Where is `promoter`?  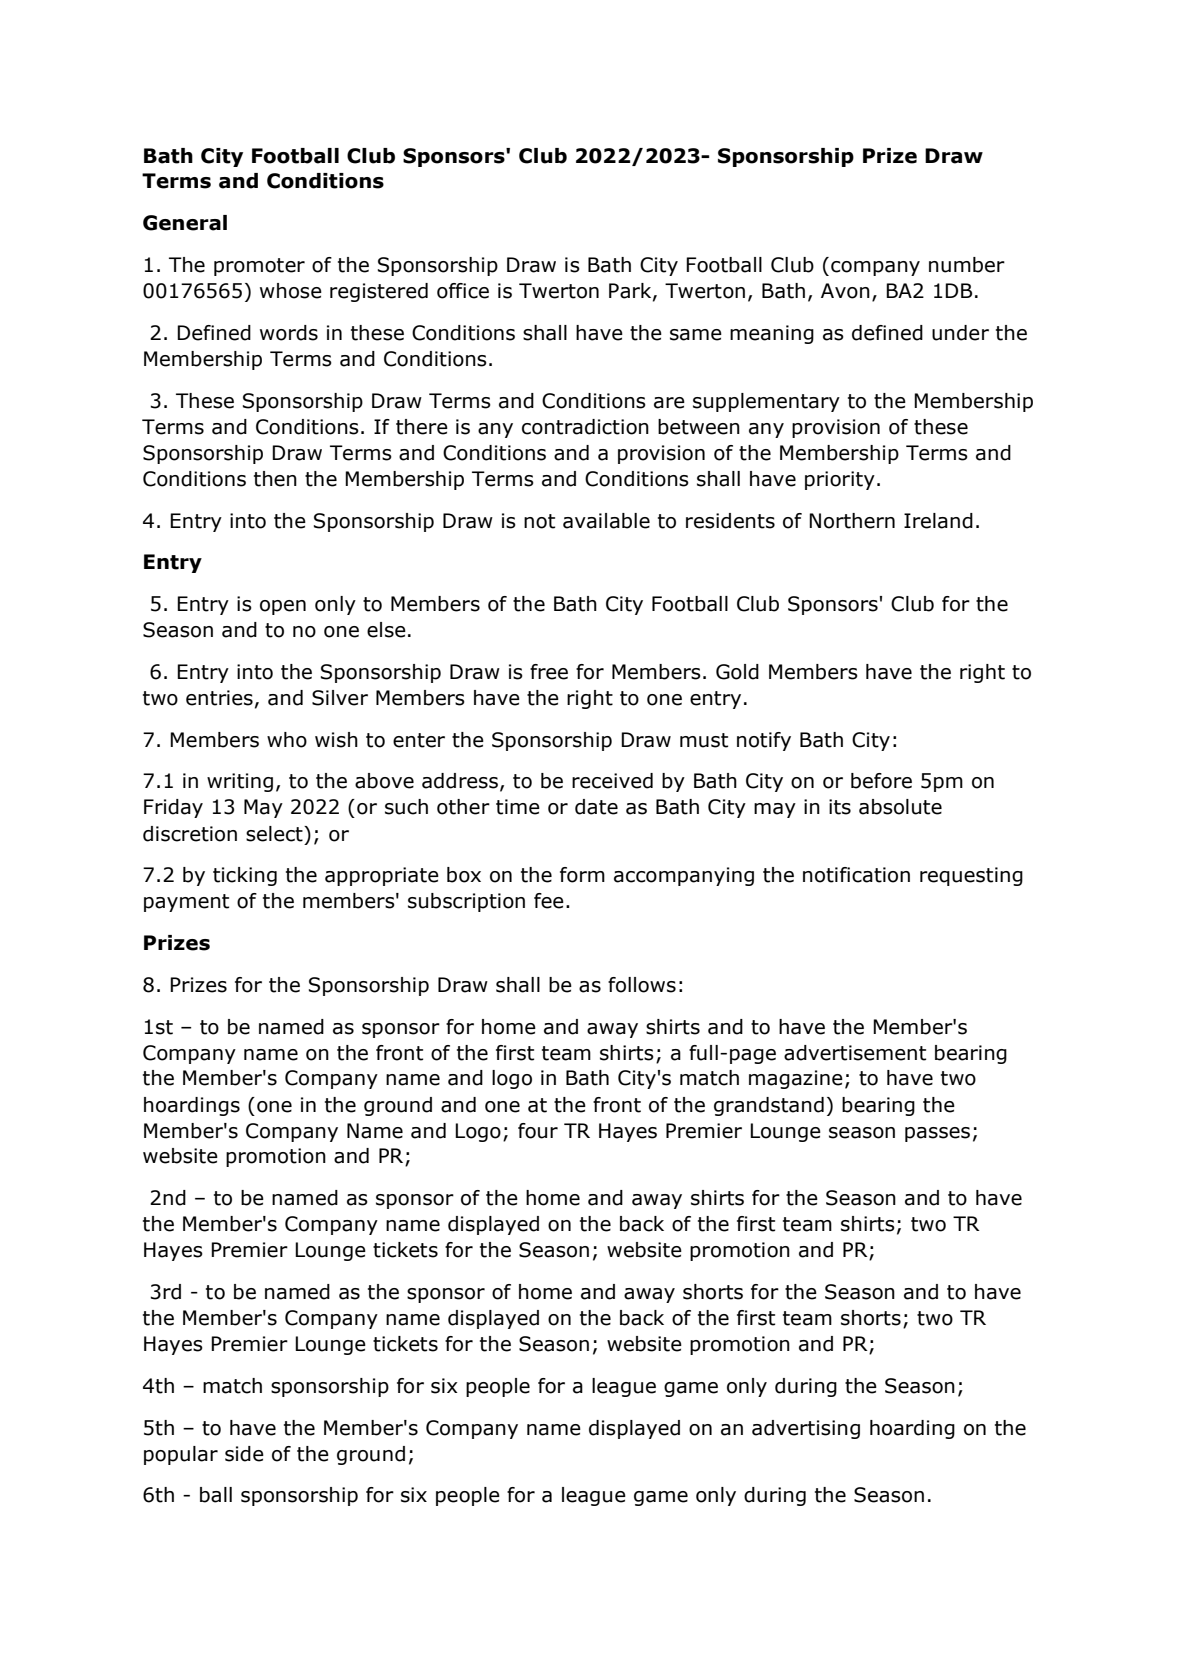 promoter is located at coordinates (259, 267).
